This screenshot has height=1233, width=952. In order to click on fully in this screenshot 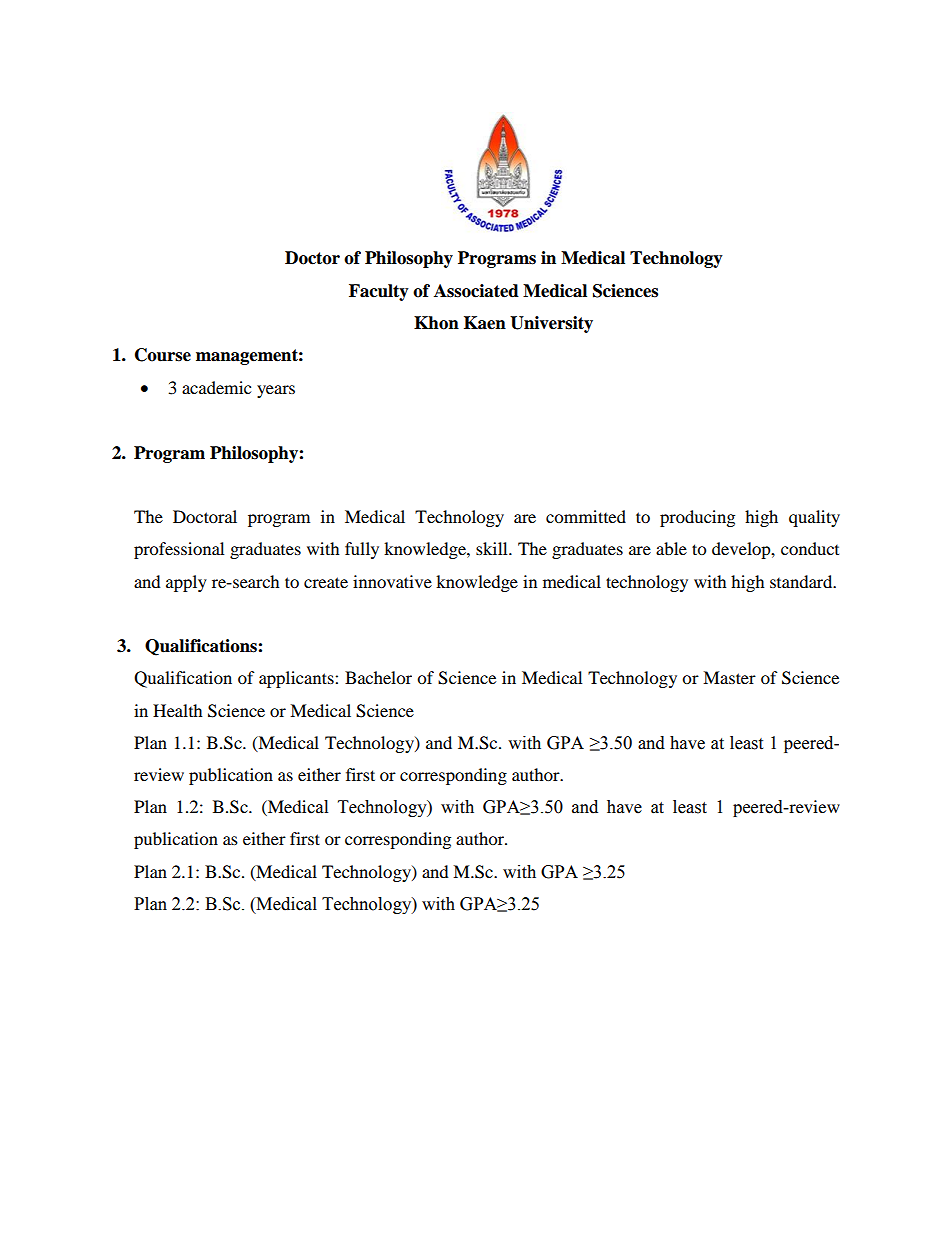, I will do `click(362, 550)`.
